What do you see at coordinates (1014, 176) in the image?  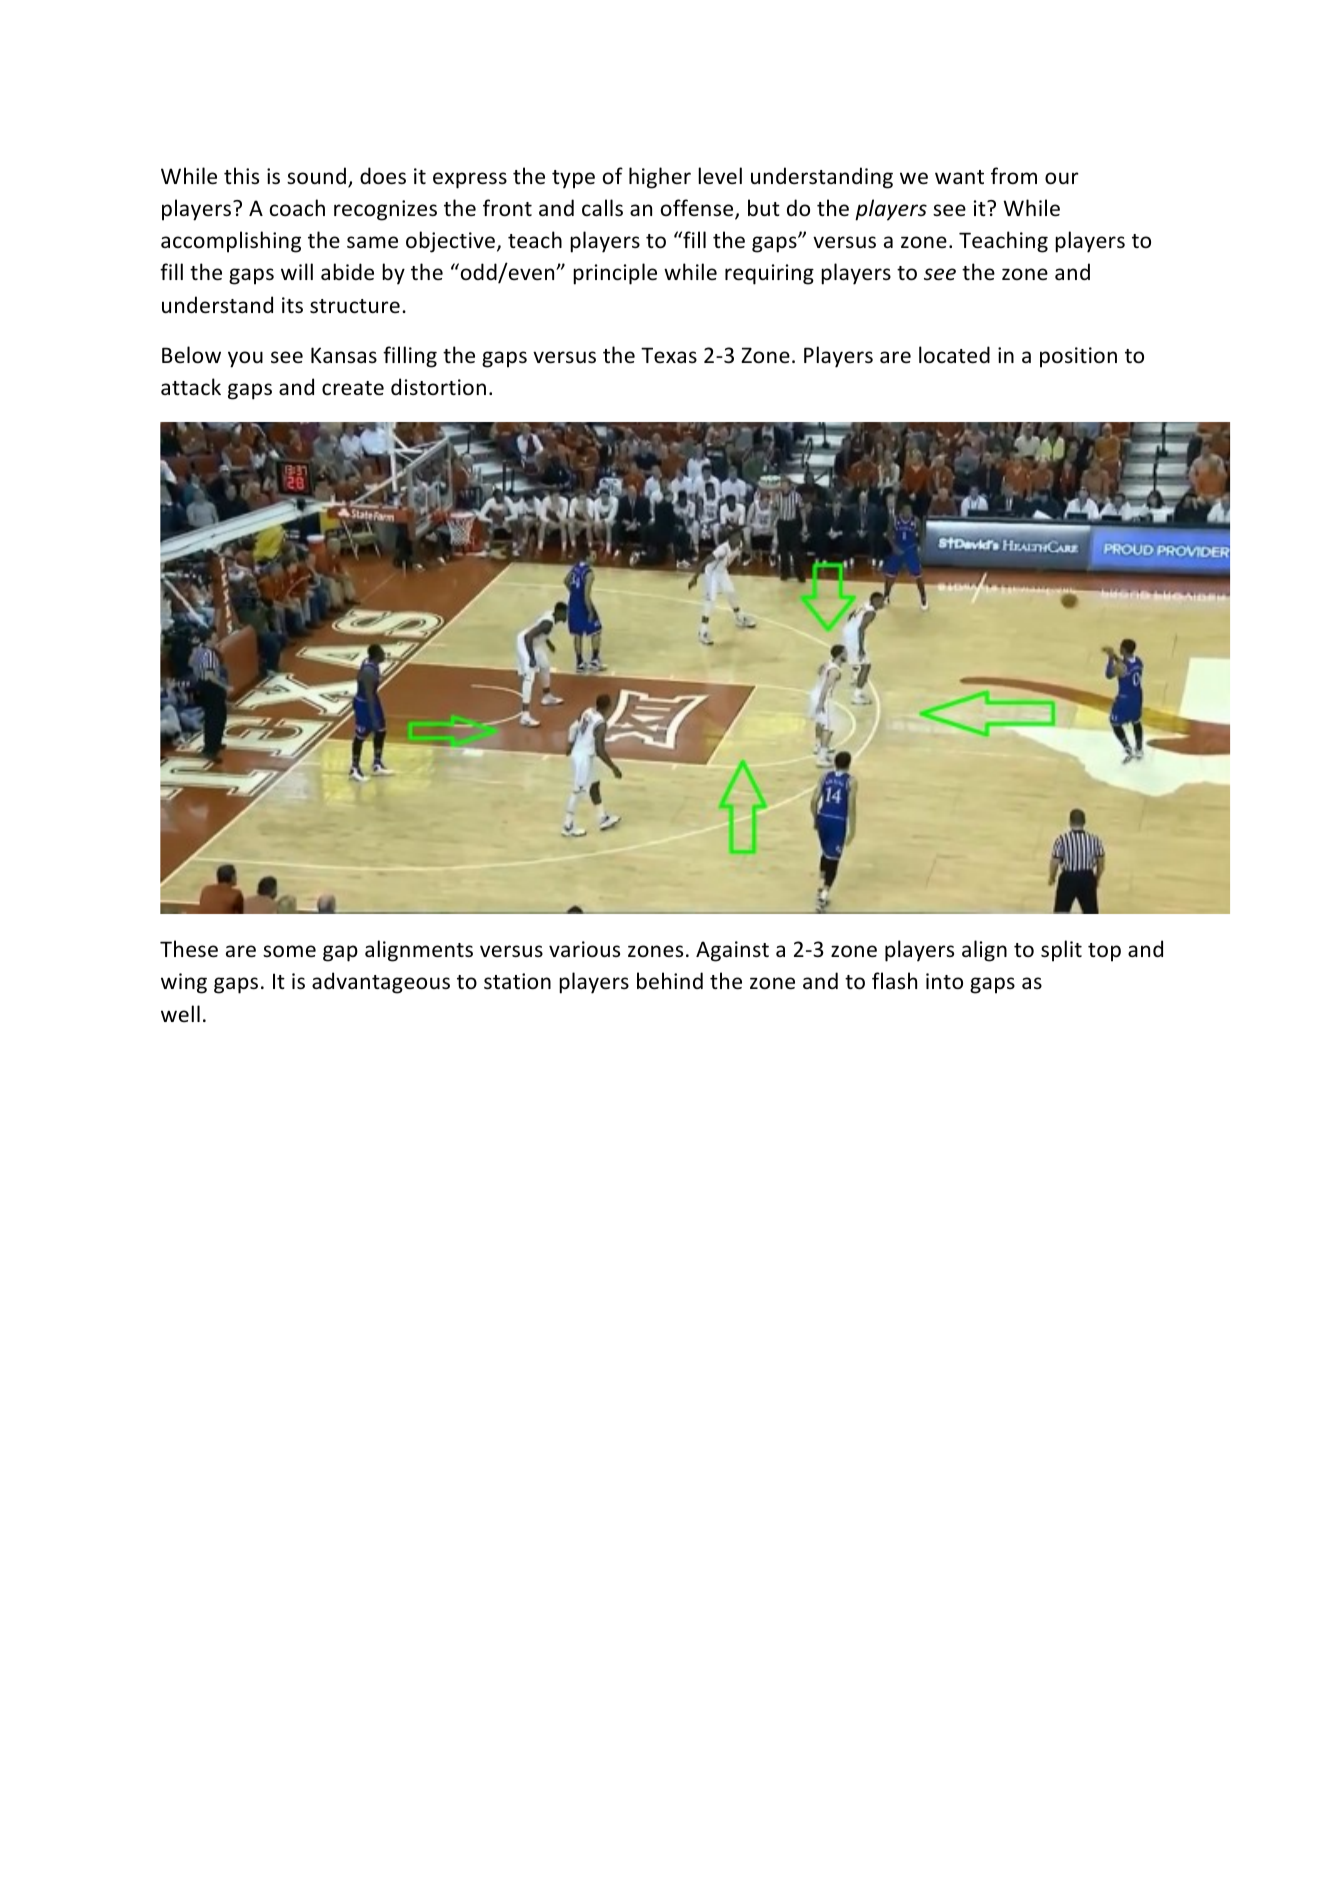 I see `from` at bounding box center [1014, 176].
